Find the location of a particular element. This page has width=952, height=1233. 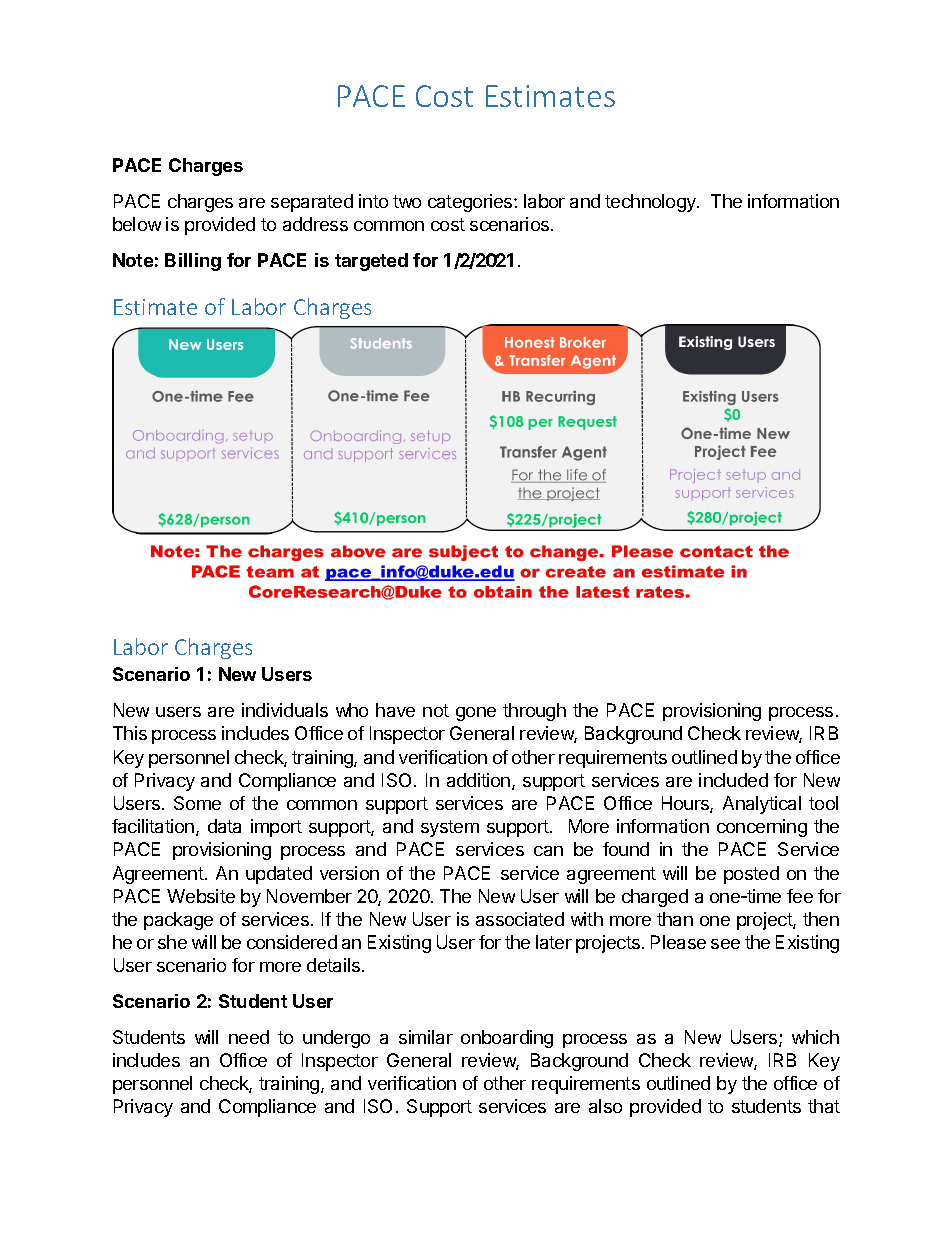

onboarding is located at coordinates (507, 1039).
